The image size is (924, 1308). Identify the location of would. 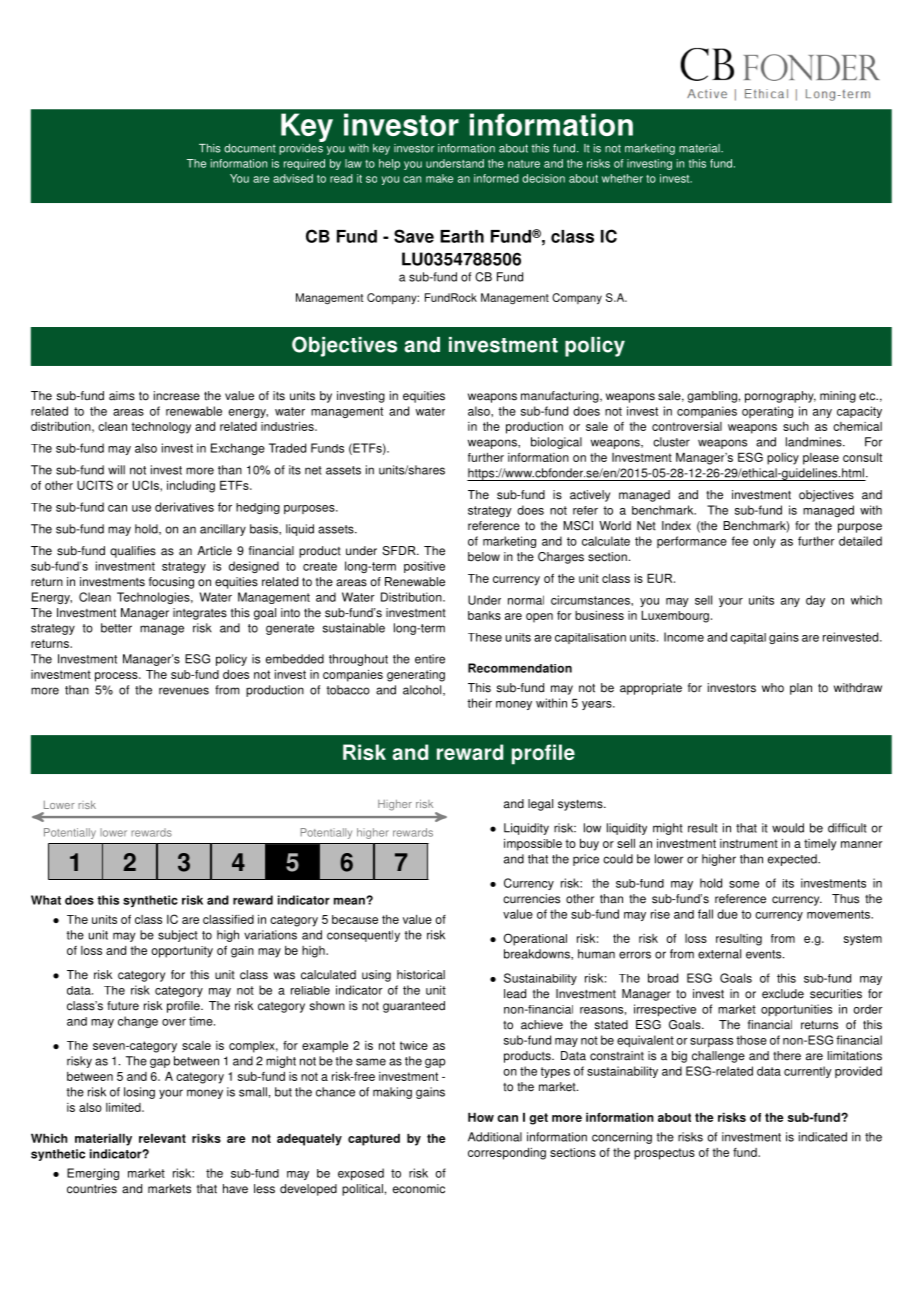
(788, 828).
